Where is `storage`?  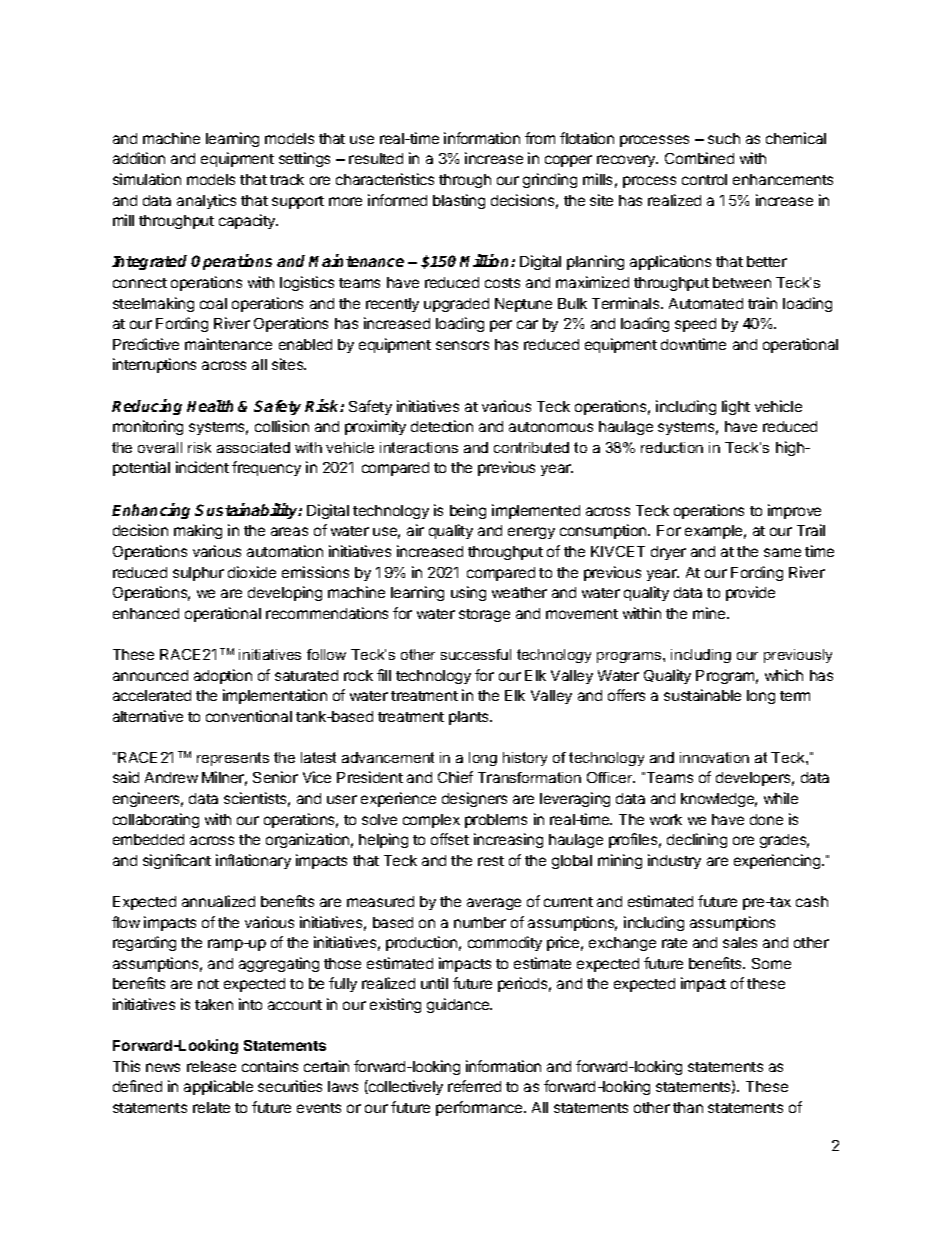
storage is located at coordinates (484, 615).
